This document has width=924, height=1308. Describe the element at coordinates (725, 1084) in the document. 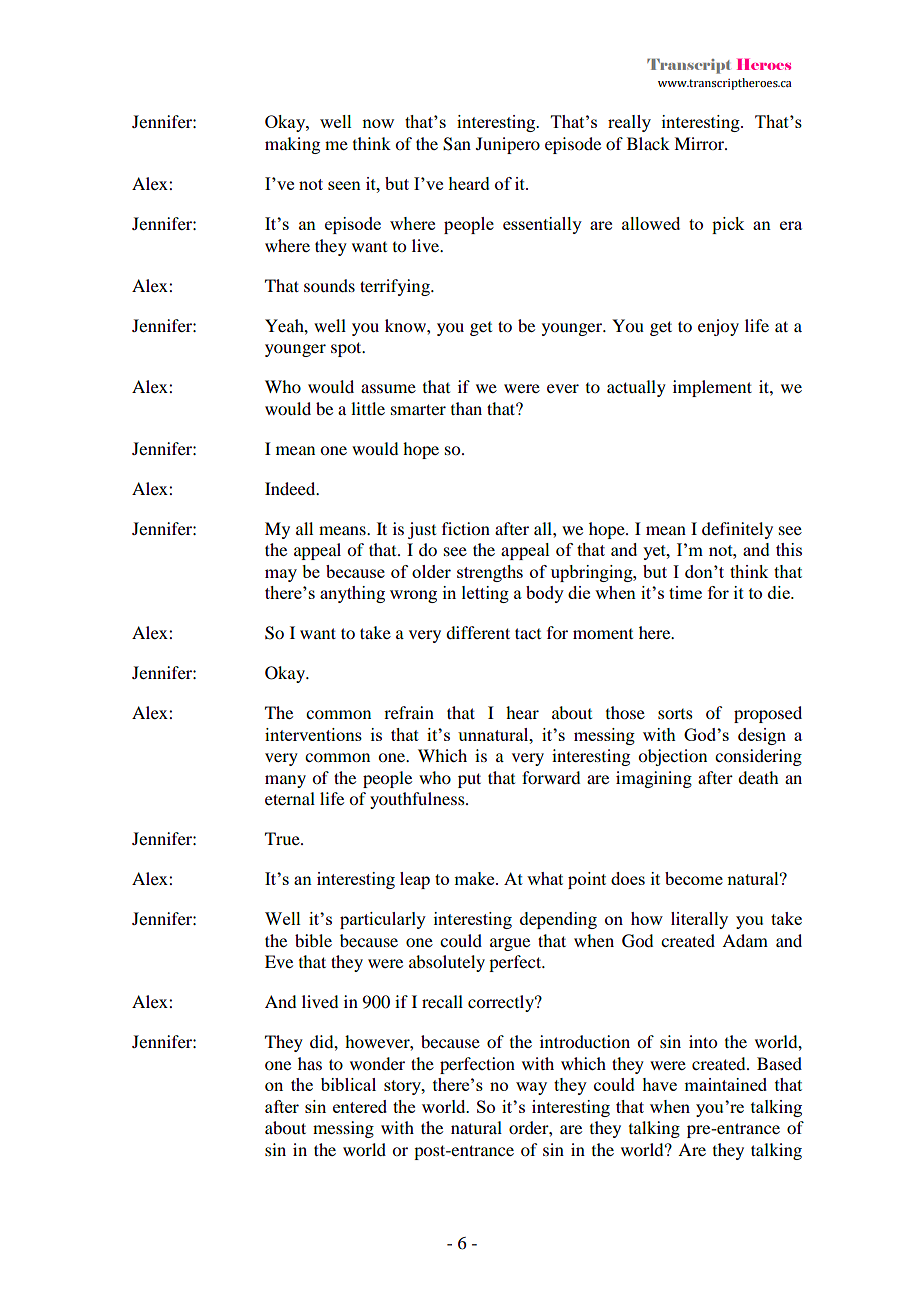

I see `maintained` at that location.
